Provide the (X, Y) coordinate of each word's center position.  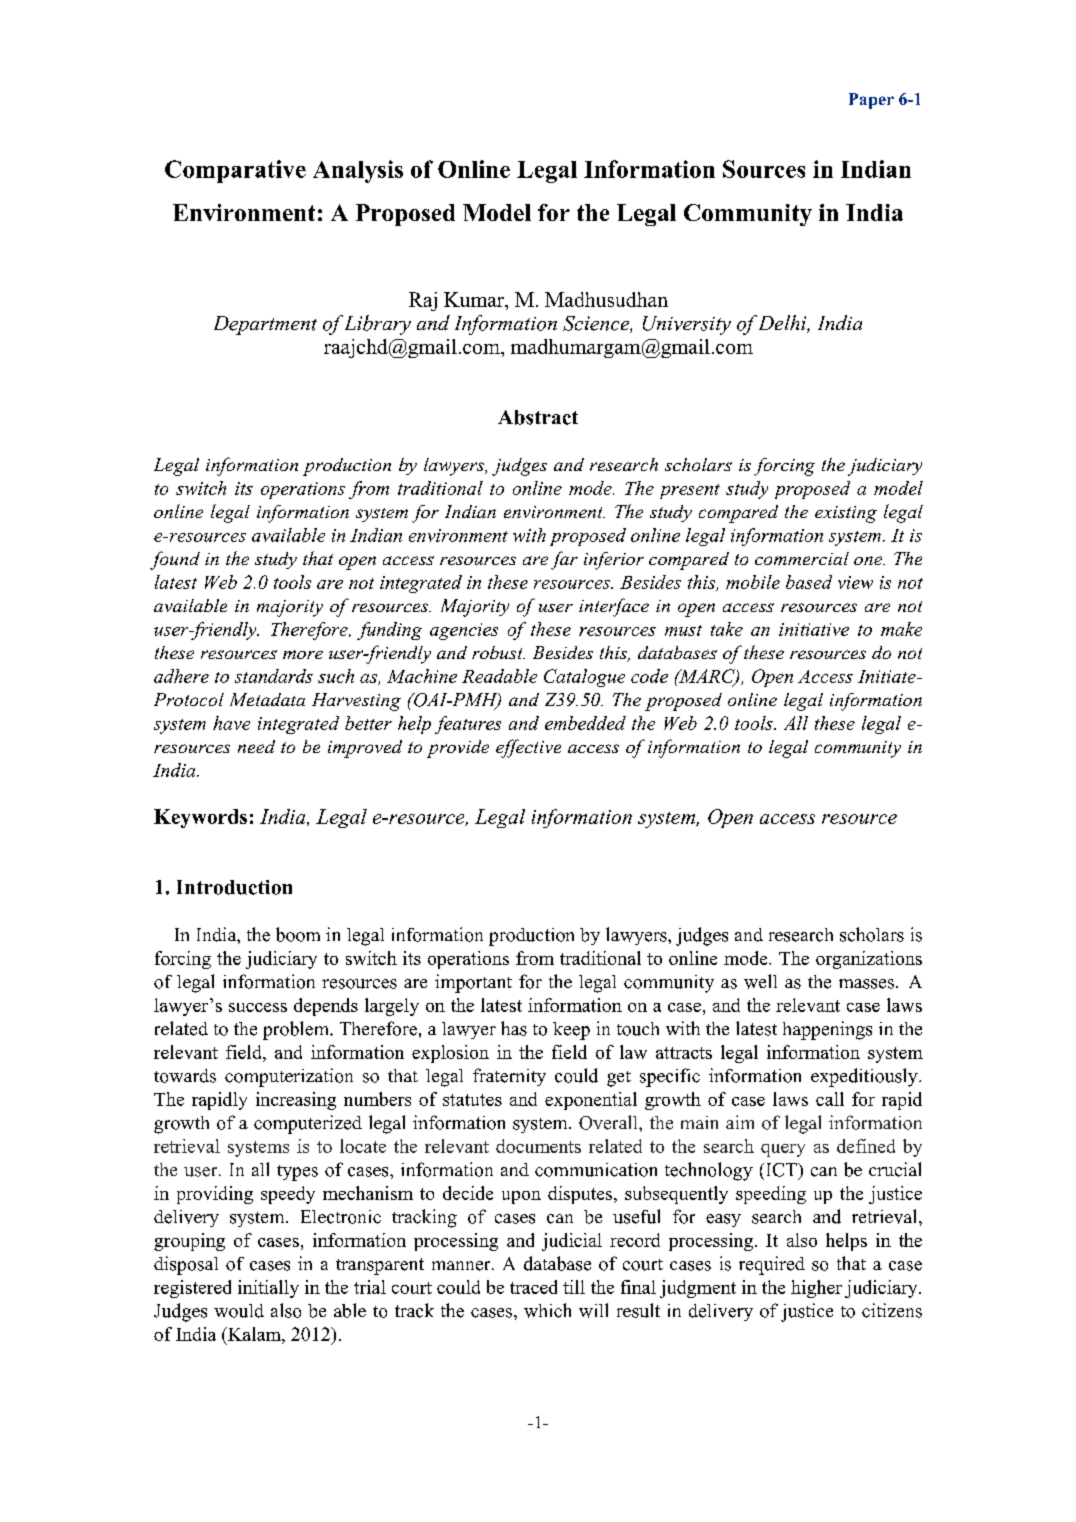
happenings (827, 1030)
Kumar (475, 301)
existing (846, 514)
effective (528, 748)
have (231, 723)
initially (268, 1289)
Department (265, 325)
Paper (871, 101)
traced (533, 1287)
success (258, 1007)
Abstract (538, 417)
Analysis (358, 171)
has (514, 1028)
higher (816, 1289)
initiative (814, 629)
